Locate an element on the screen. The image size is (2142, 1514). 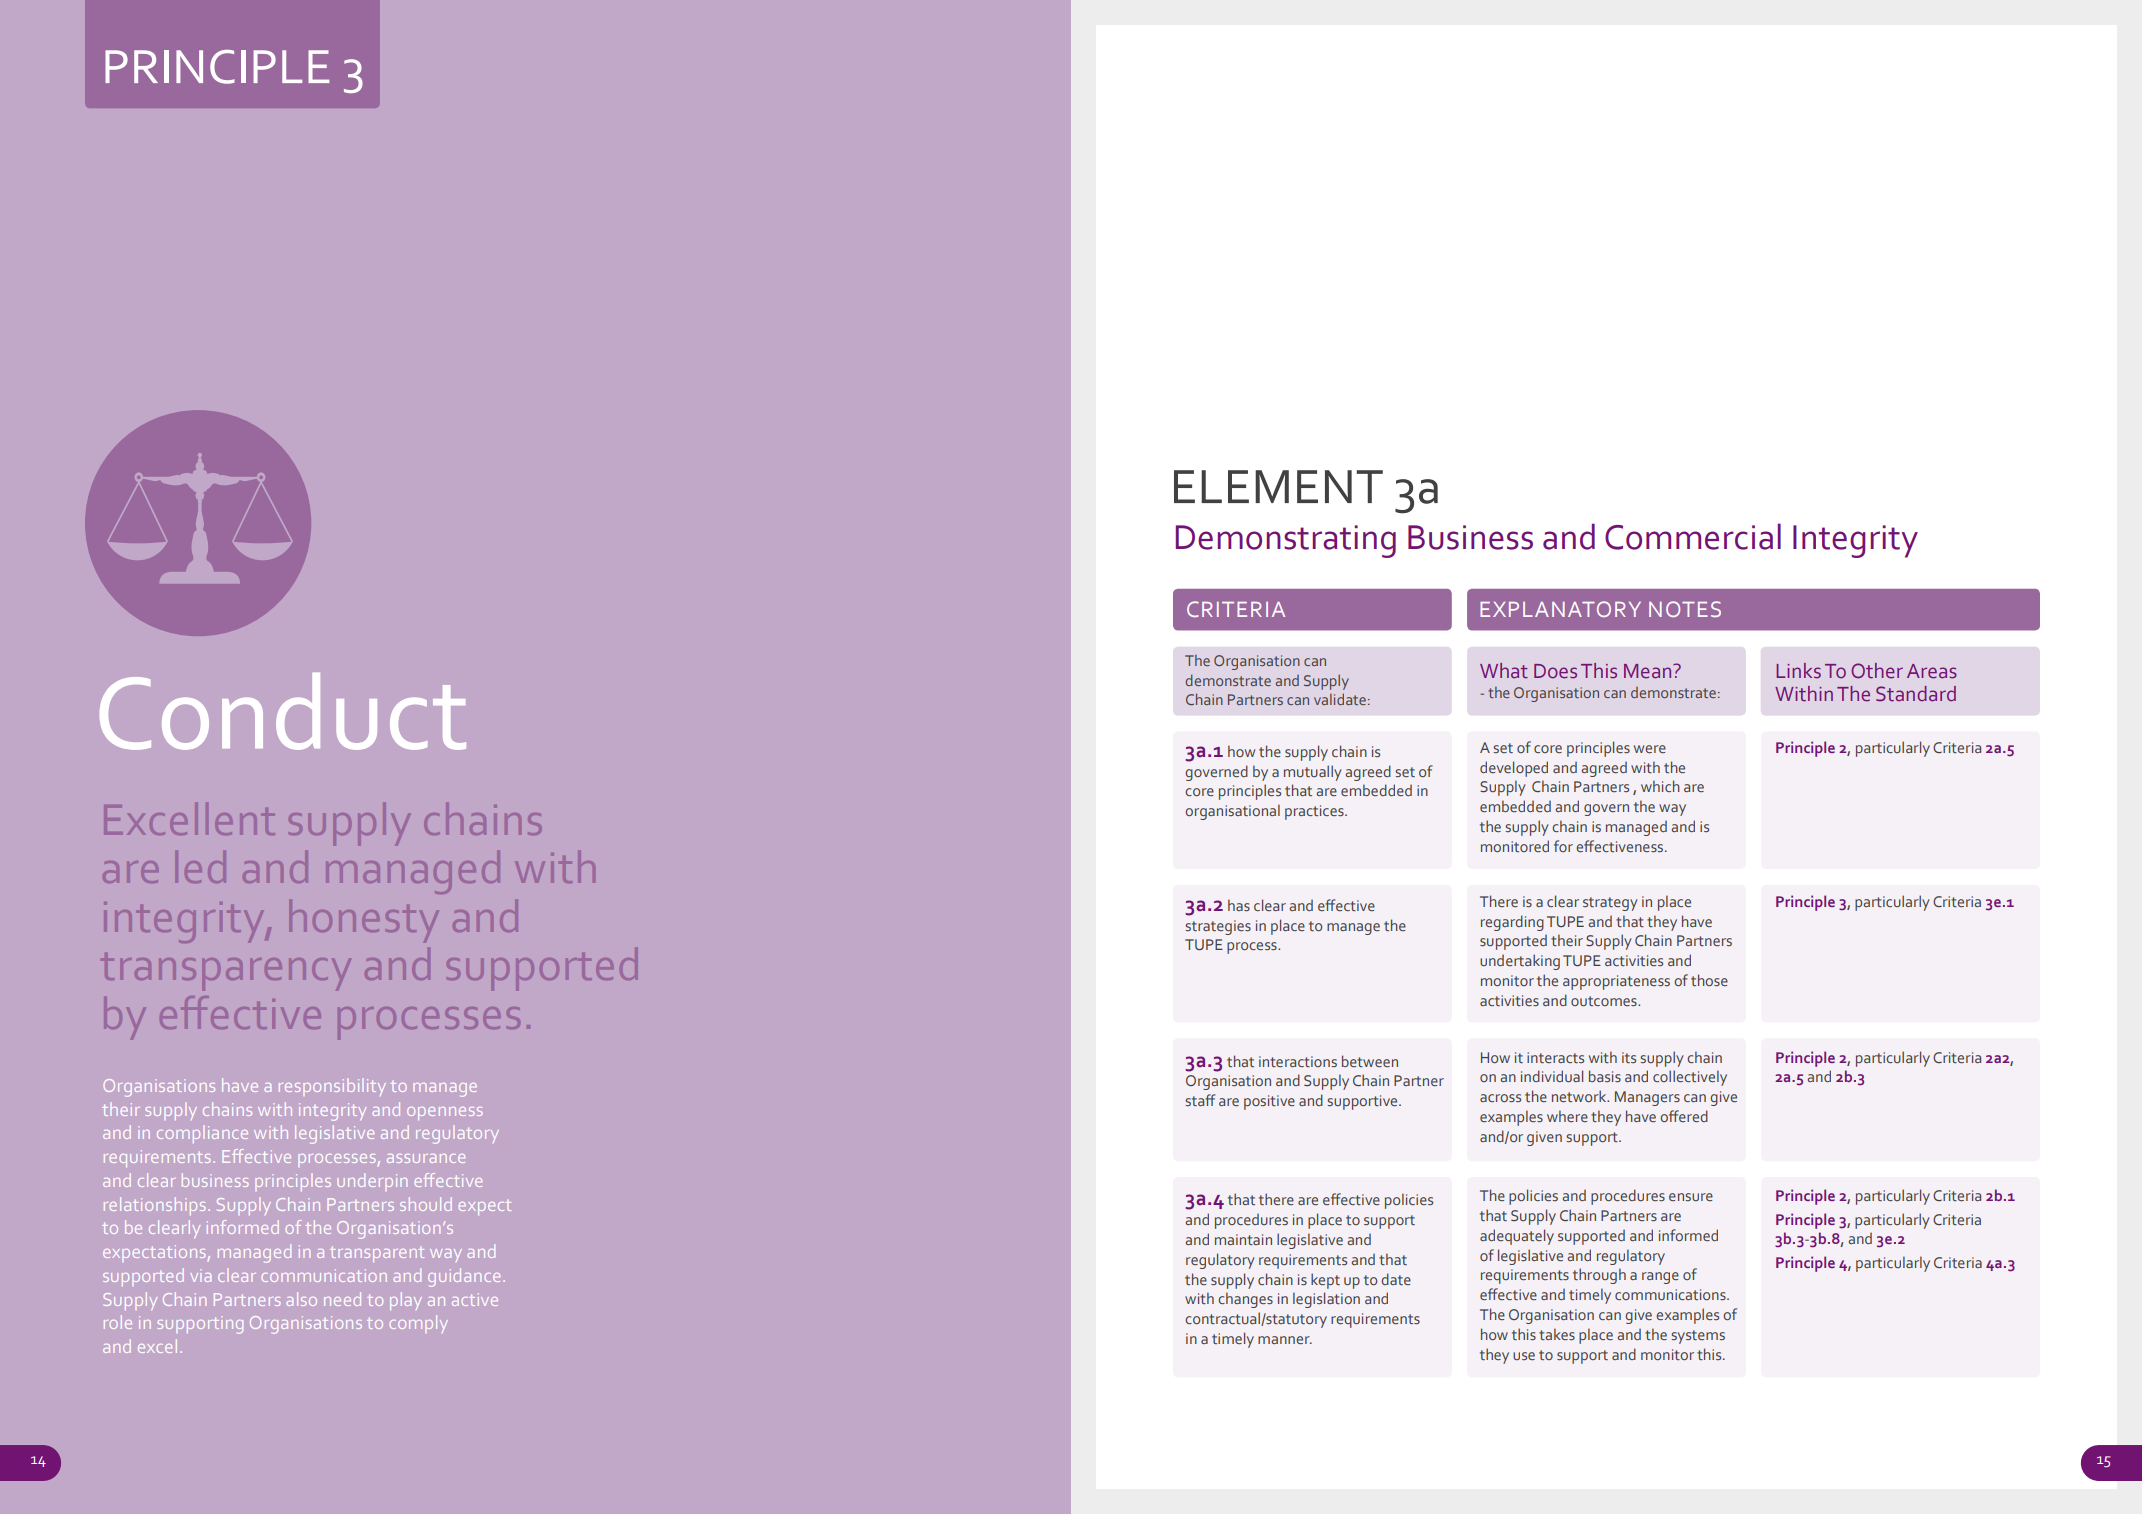
its is located at coordinates (1629, 1057).
